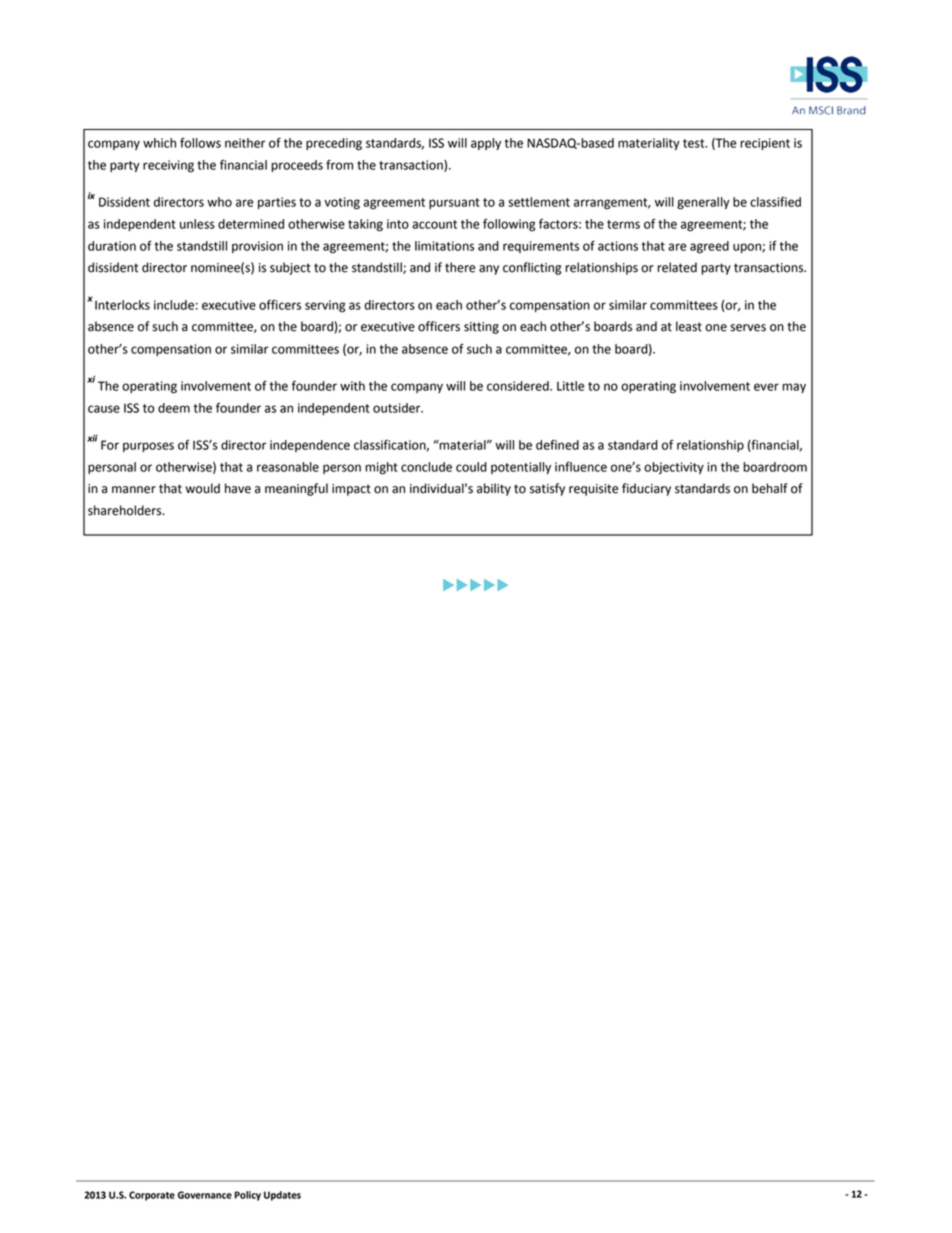 The width and height of the document is (952, 1233). What do you see at coordinates (282, 1196) in the document?
I see `Updates` at bounding box center [282, 1196].
